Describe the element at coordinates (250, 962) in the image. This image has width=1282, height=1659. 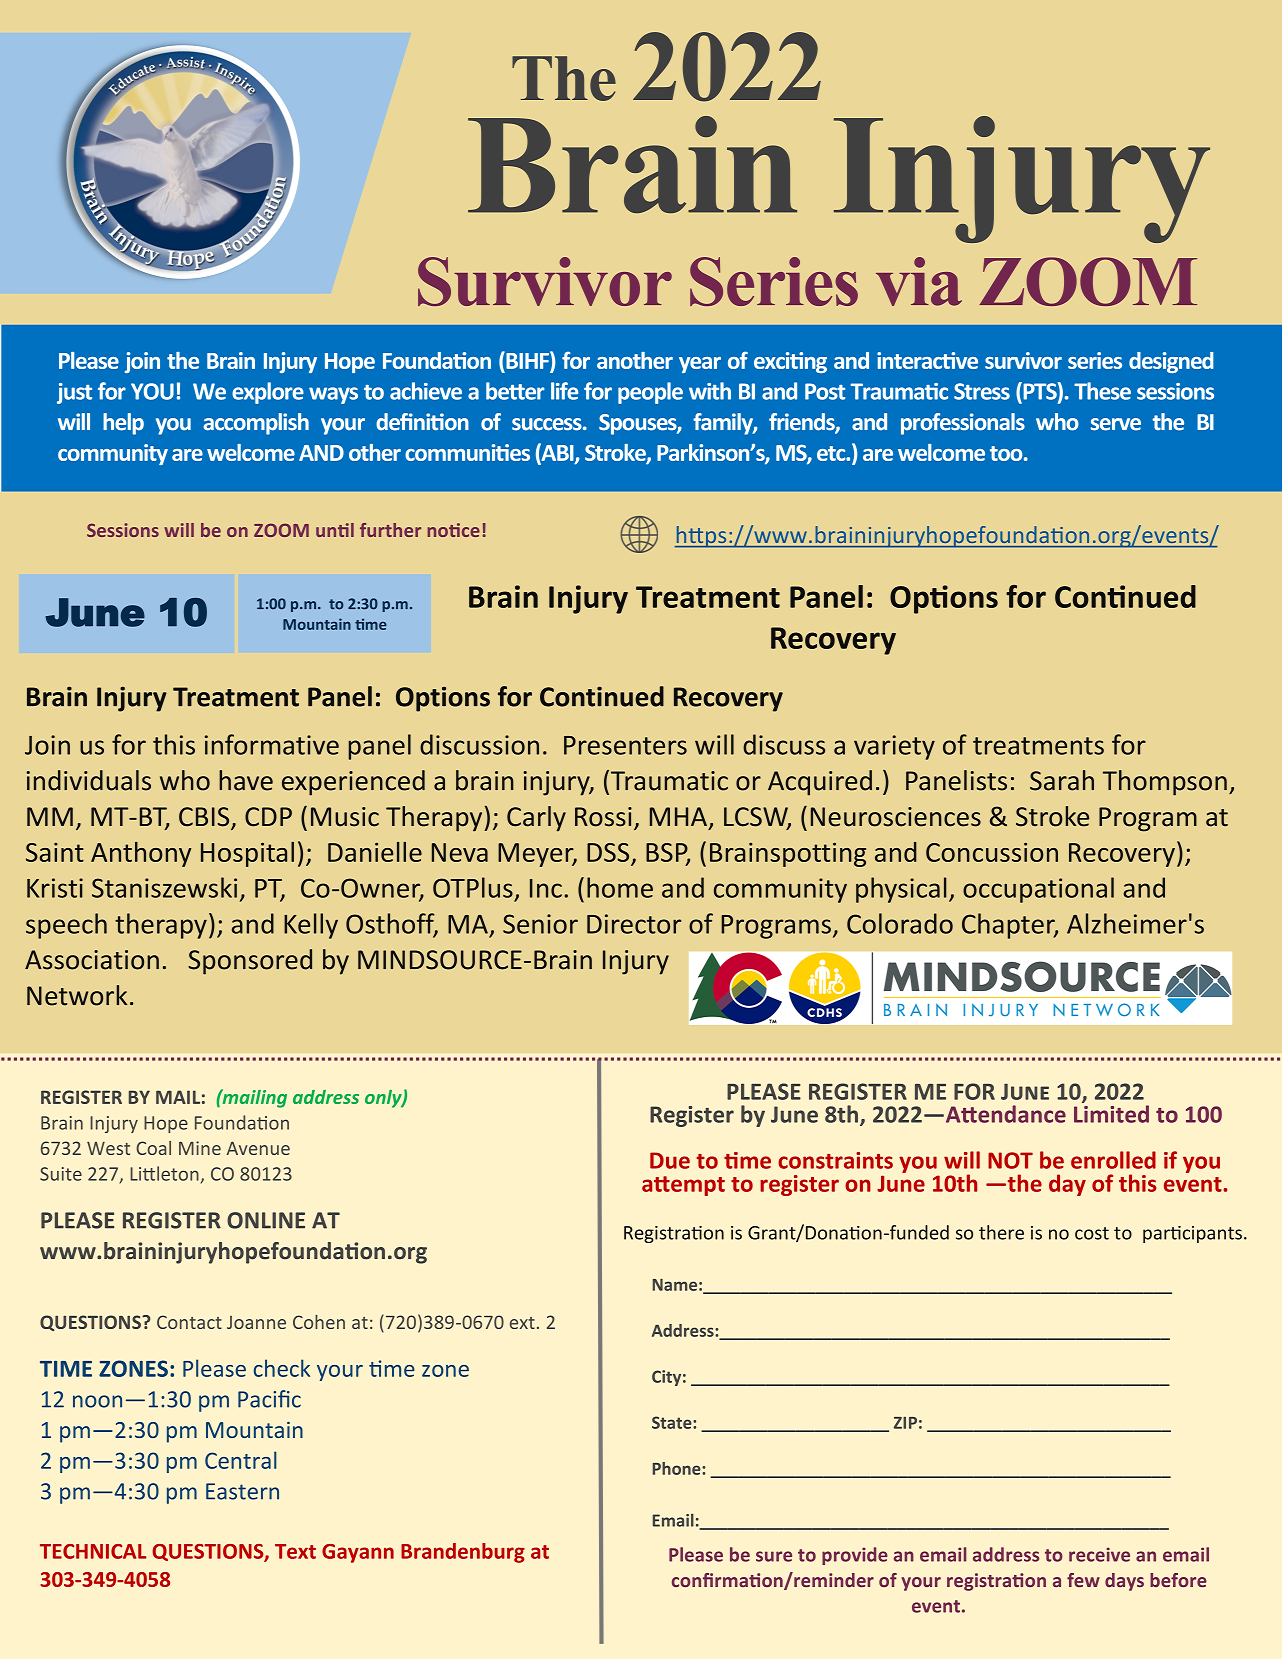
I see `Sponsored` at that location.
